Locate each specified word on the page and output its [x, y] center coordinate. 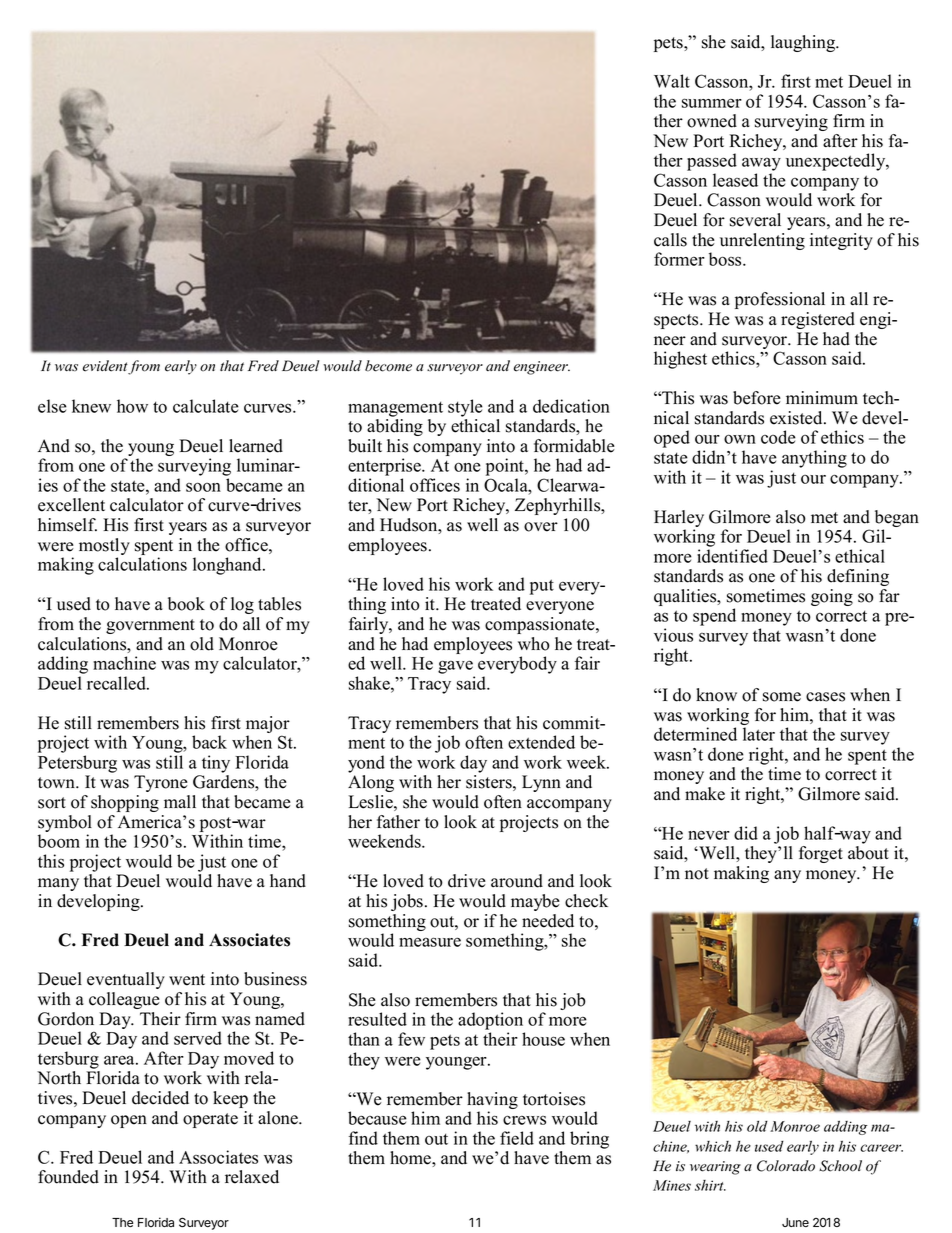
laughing [804, 43]
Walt [672, 81]
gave [455, 667]
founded [68, 1177]
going [832, 597]
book [186, 604]
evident [106, 367]
